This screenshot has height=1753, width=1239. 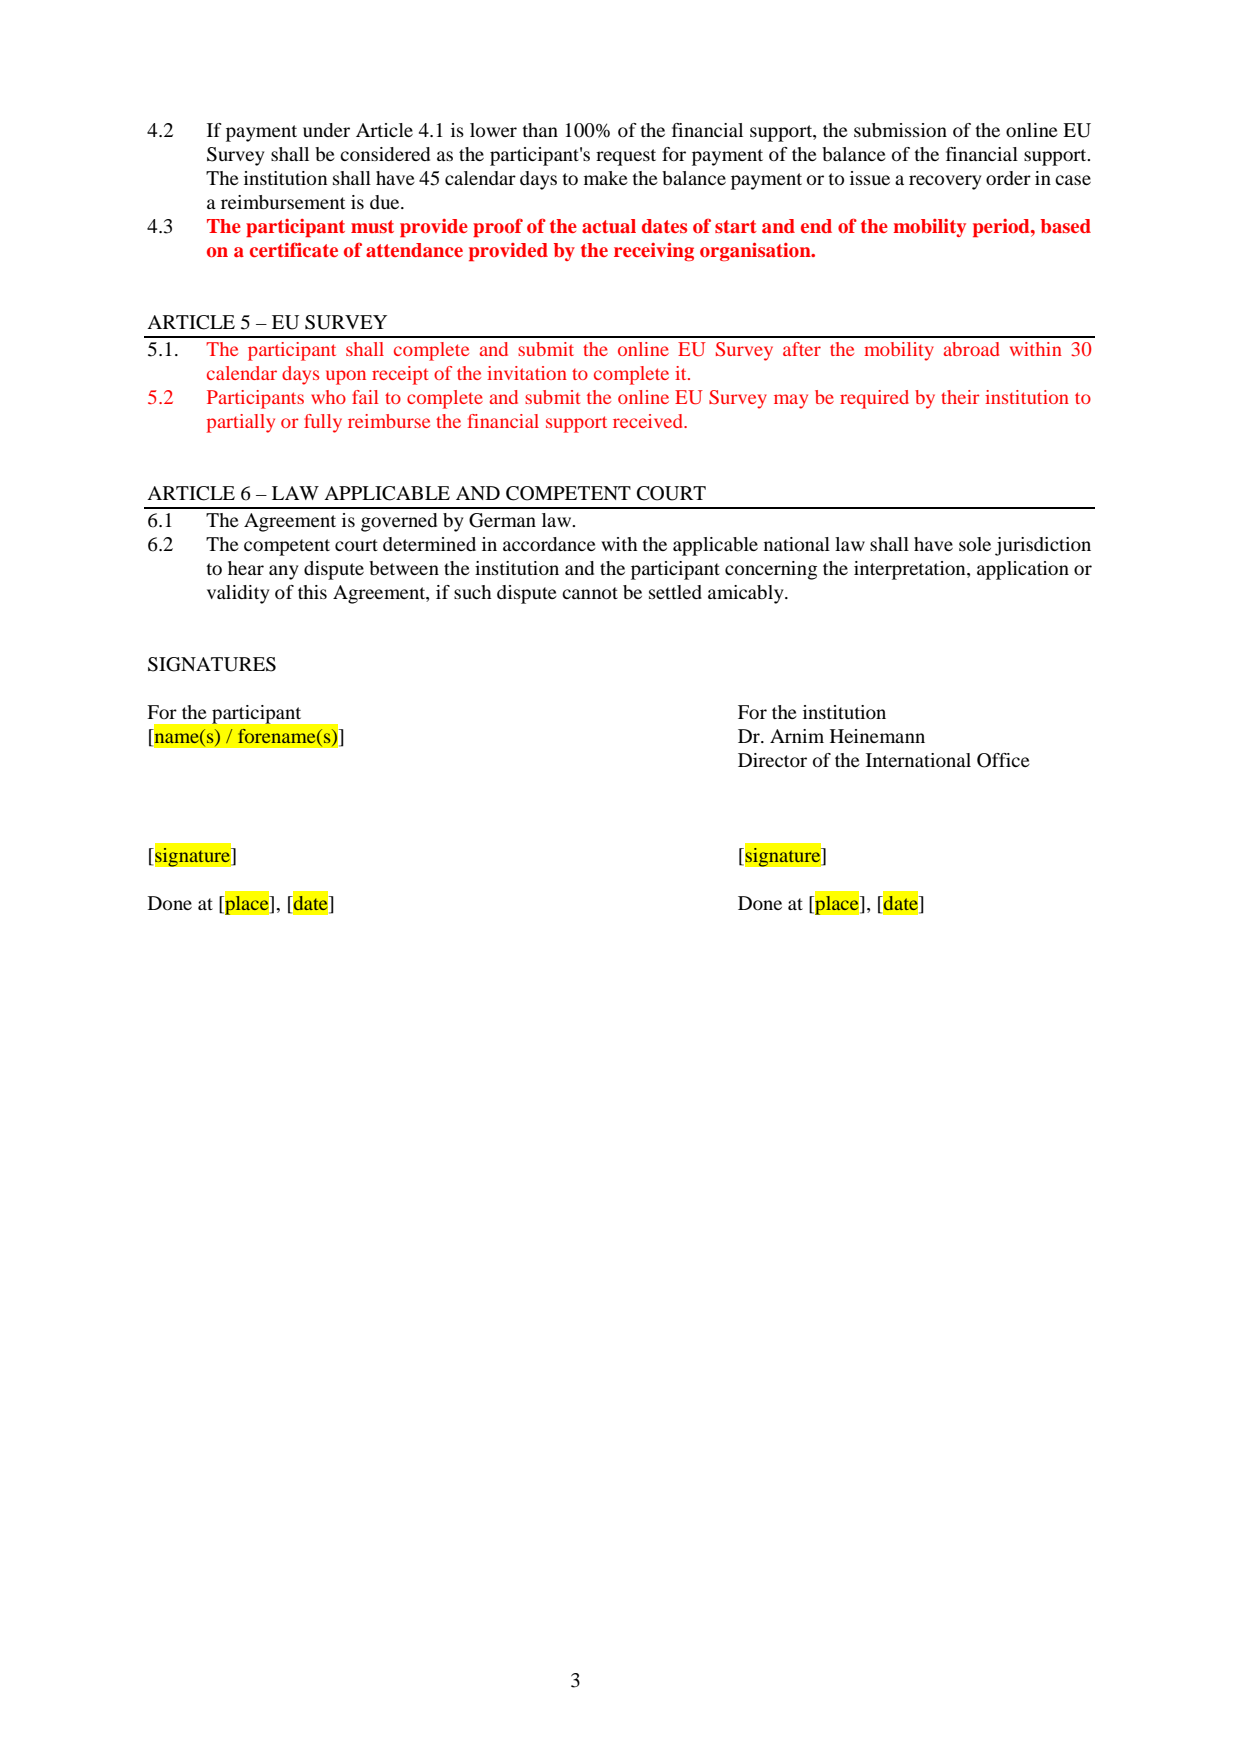 I want to click on receiving, so click(x=654, y=252).
